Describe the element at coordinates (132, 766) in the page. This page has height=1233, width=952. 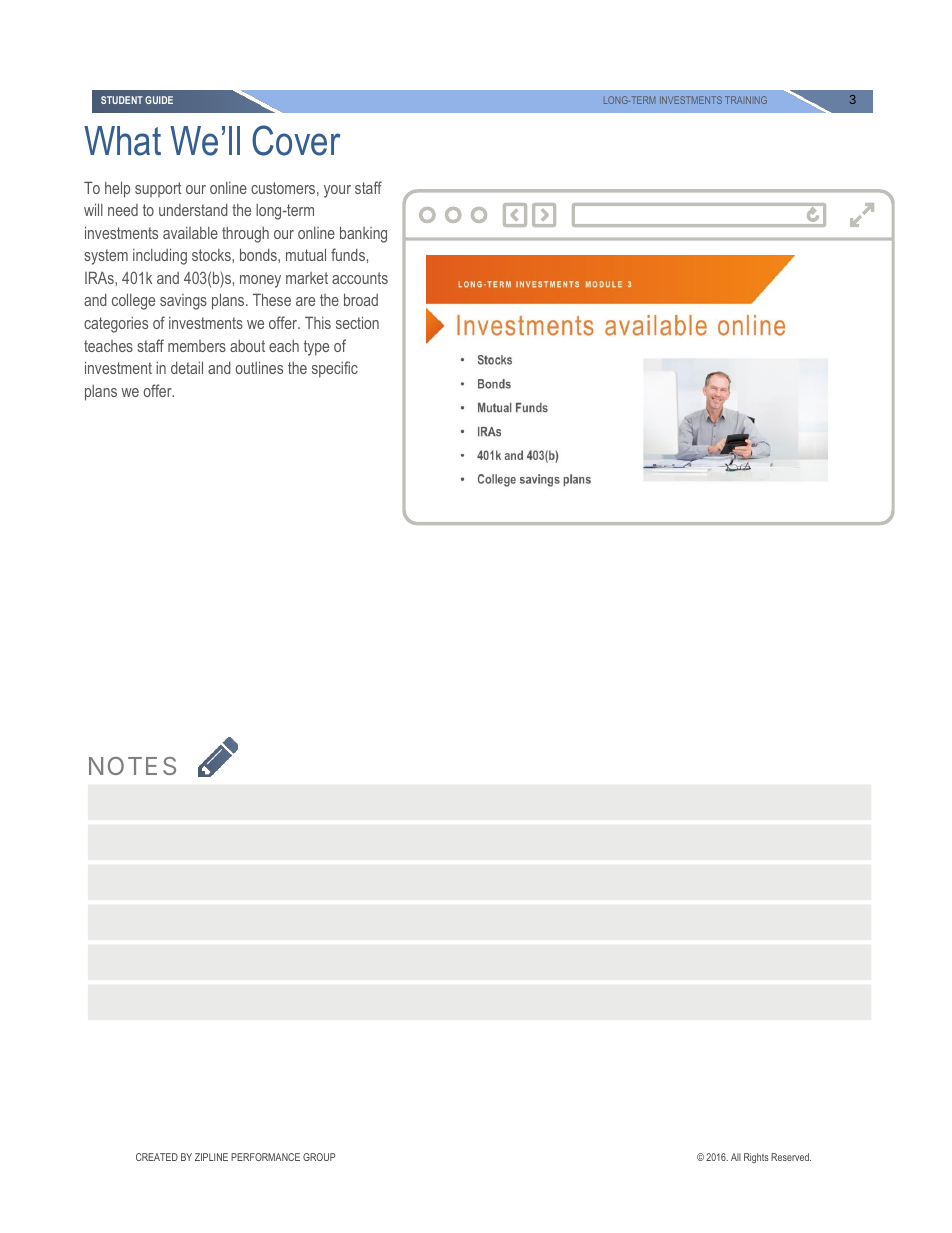
I see `NOTES` at that location.
